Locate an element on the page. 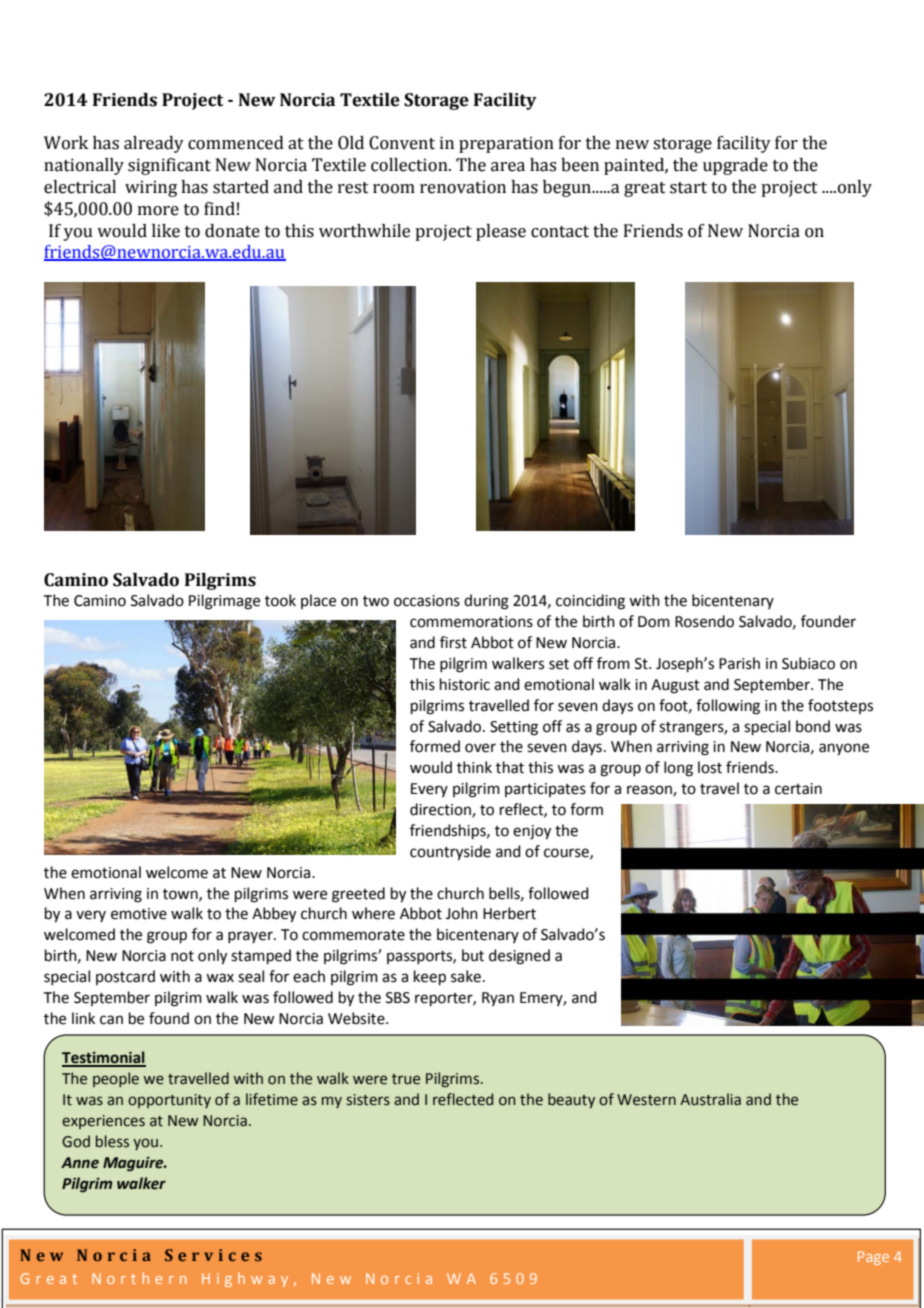  during is located at coordinates (486, 602).
